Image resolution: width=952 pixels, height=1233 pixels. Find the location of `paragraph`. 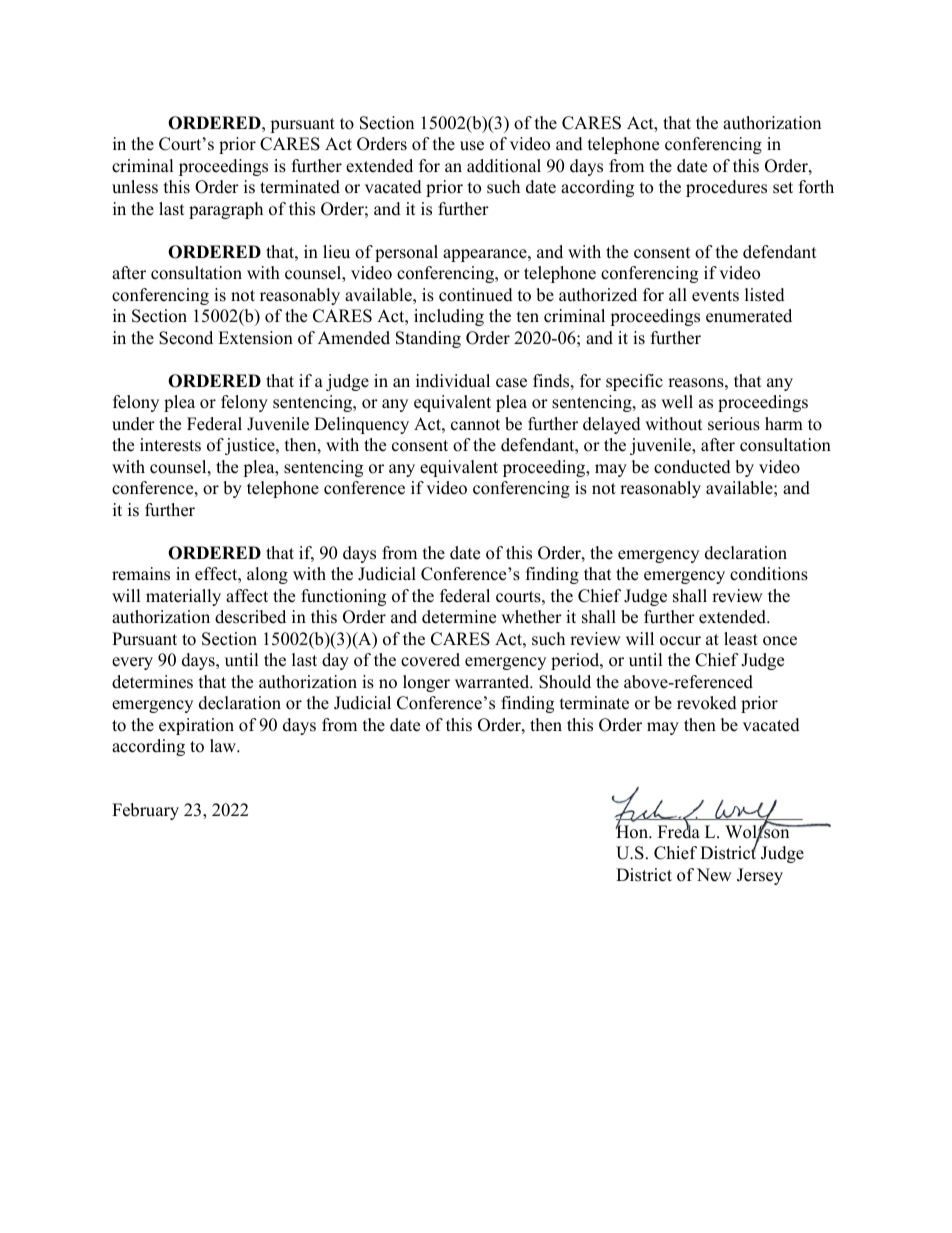

paragraph is located at coordinates (226, 210).
